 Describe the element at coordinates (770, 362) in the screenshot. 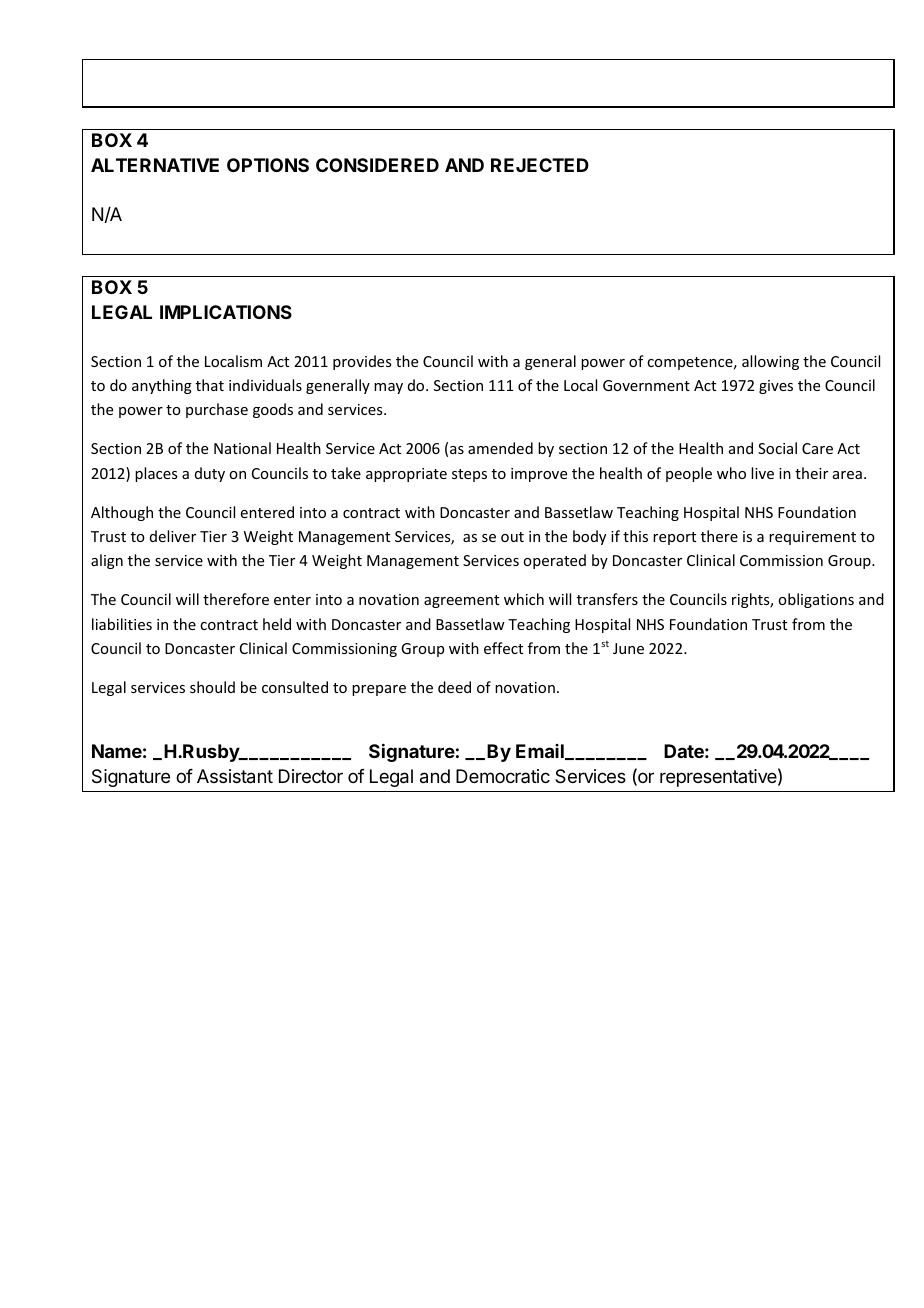

I see `allowing` at that location.
